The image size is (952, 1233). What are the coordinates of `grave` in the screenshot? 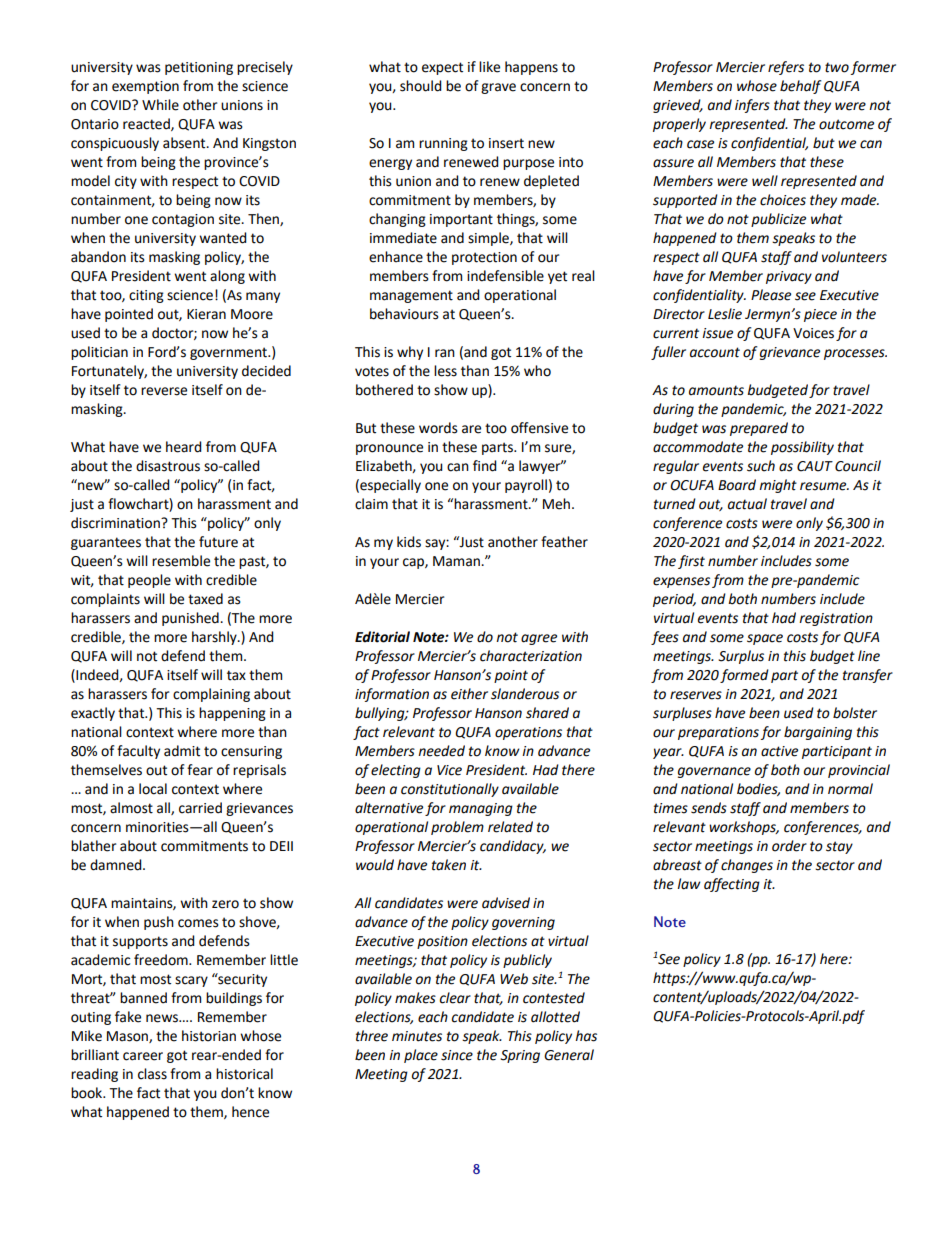 It's located at (498, 88).
